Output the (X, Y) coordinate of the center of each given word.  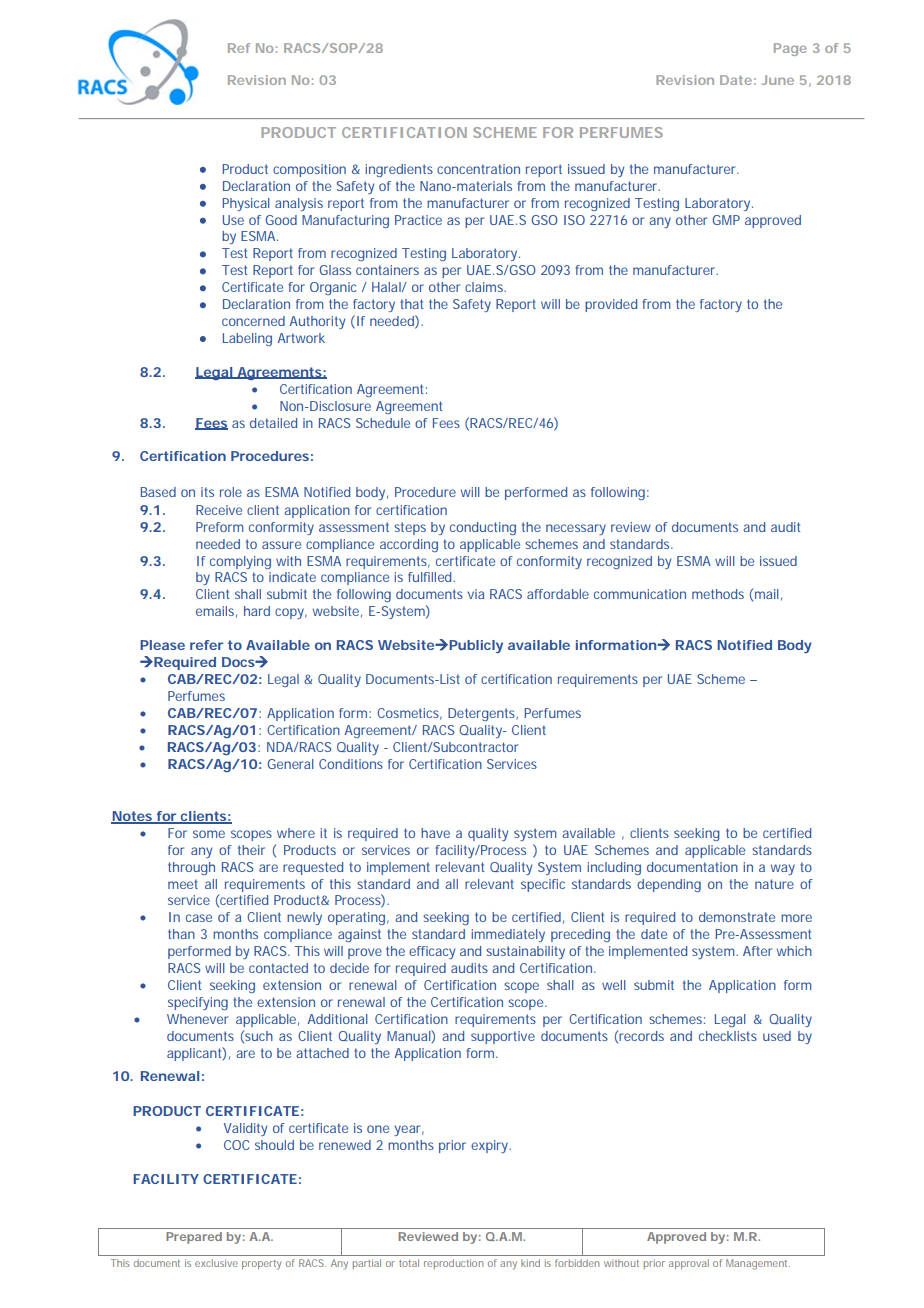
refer (206, 645)
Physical (246, 204)
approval (689, 1264)
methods (718, 594)
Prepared (194, 1238)
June (777, 80)
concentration (478, 169)
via (476, 594)
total (409, 1263)
